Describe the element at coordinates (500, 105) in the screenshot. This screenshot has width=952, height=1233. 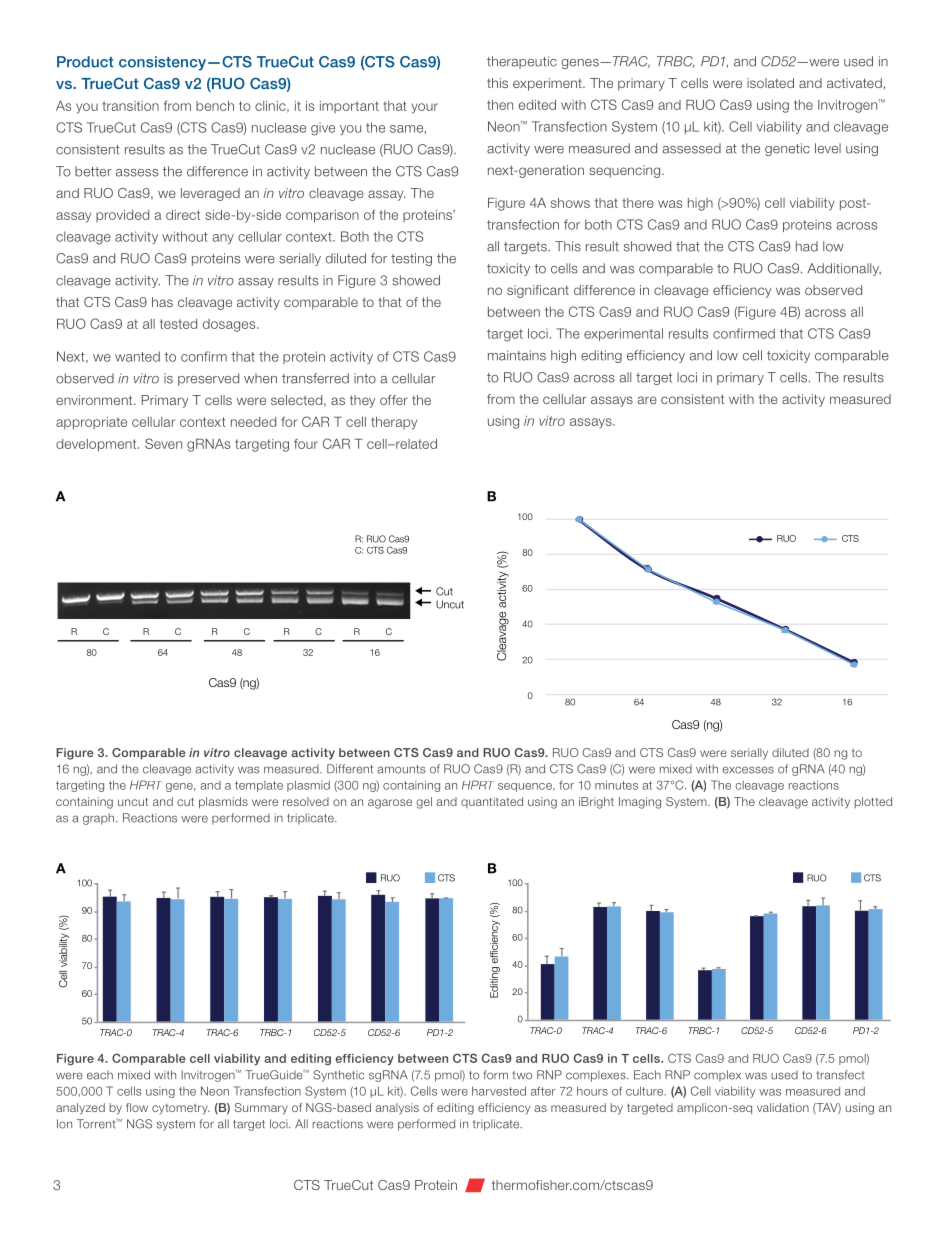
I see `then` at that location.
